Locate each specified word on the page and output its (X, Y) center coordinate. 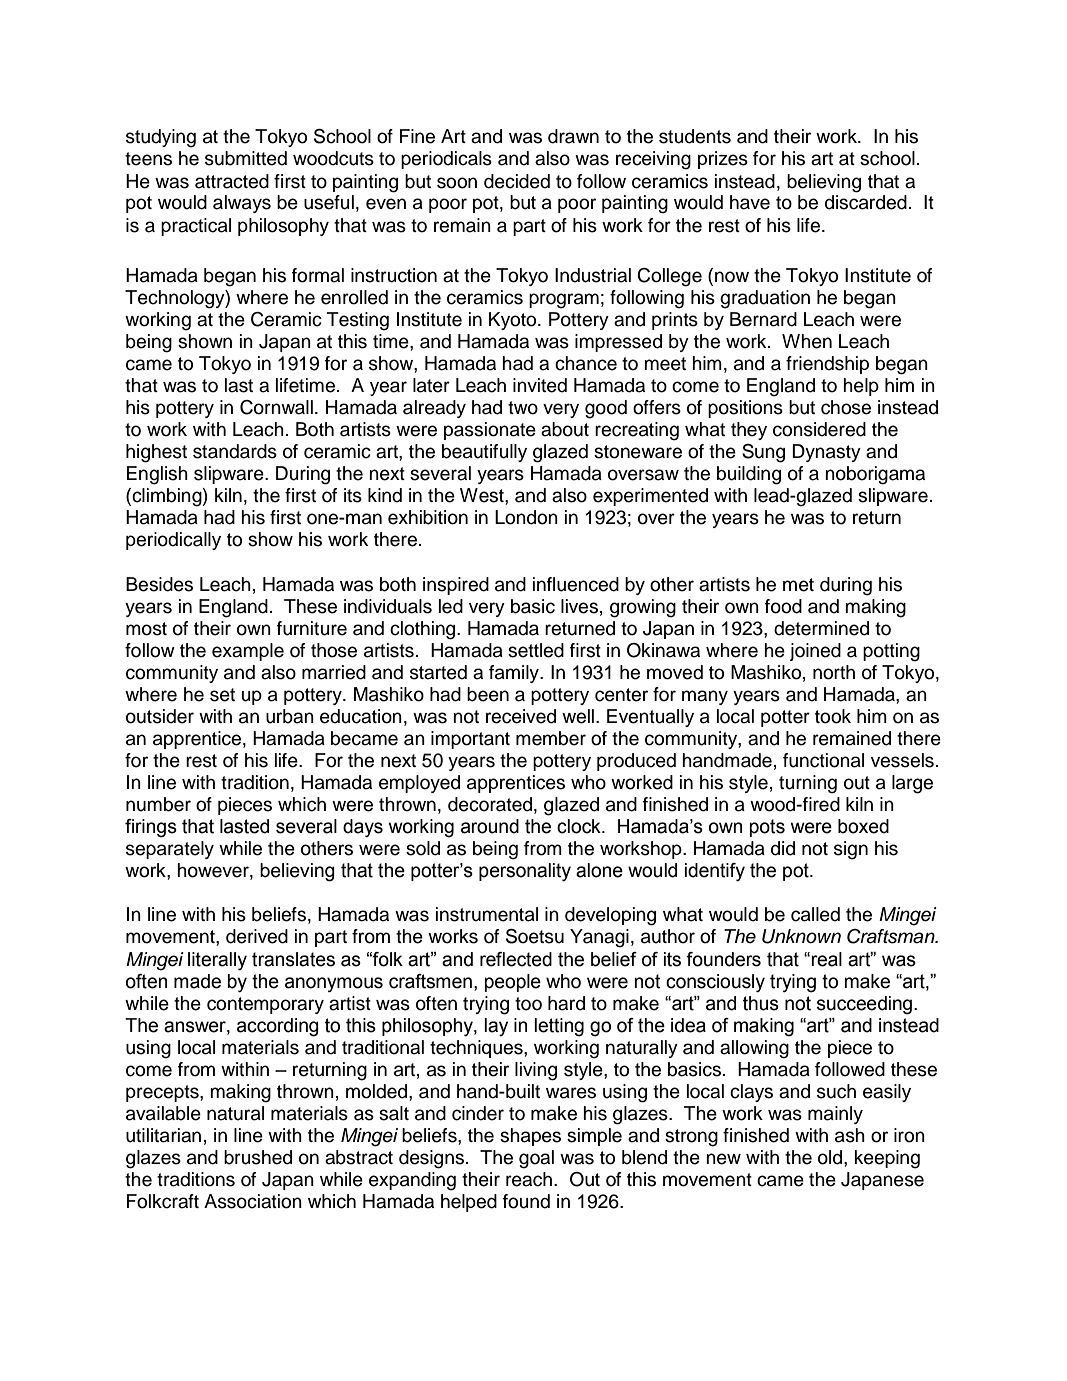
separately (170, 850)
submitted (246, 158)
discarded (866, 202)
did (783, 848)
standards (235, 451)
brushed (258, 1157)
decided (517, 181)
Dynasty (826, 453)
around (490, 826)
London (526, 517)
